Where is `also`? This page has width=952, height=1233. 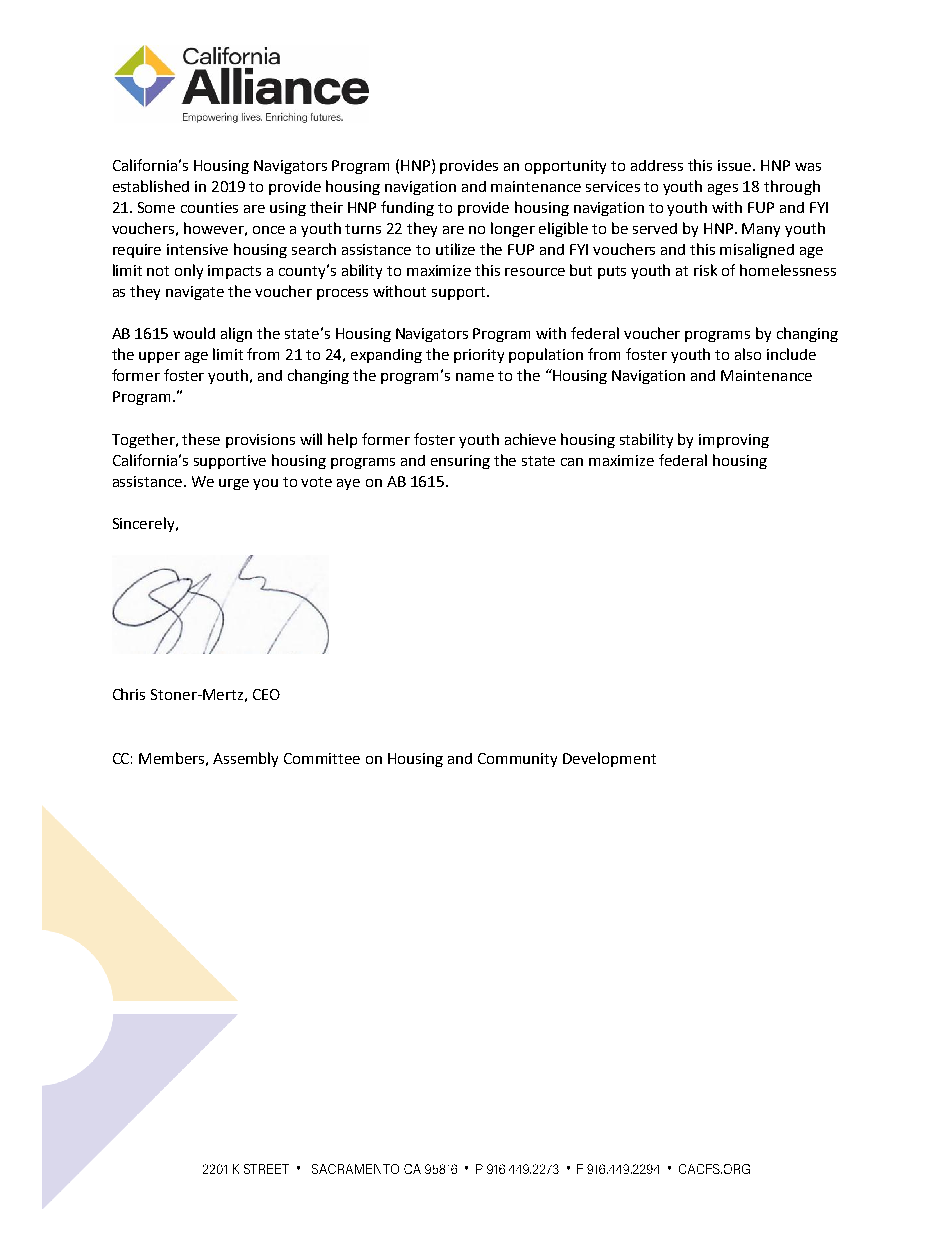
also is located at coordinates (748, 354).
